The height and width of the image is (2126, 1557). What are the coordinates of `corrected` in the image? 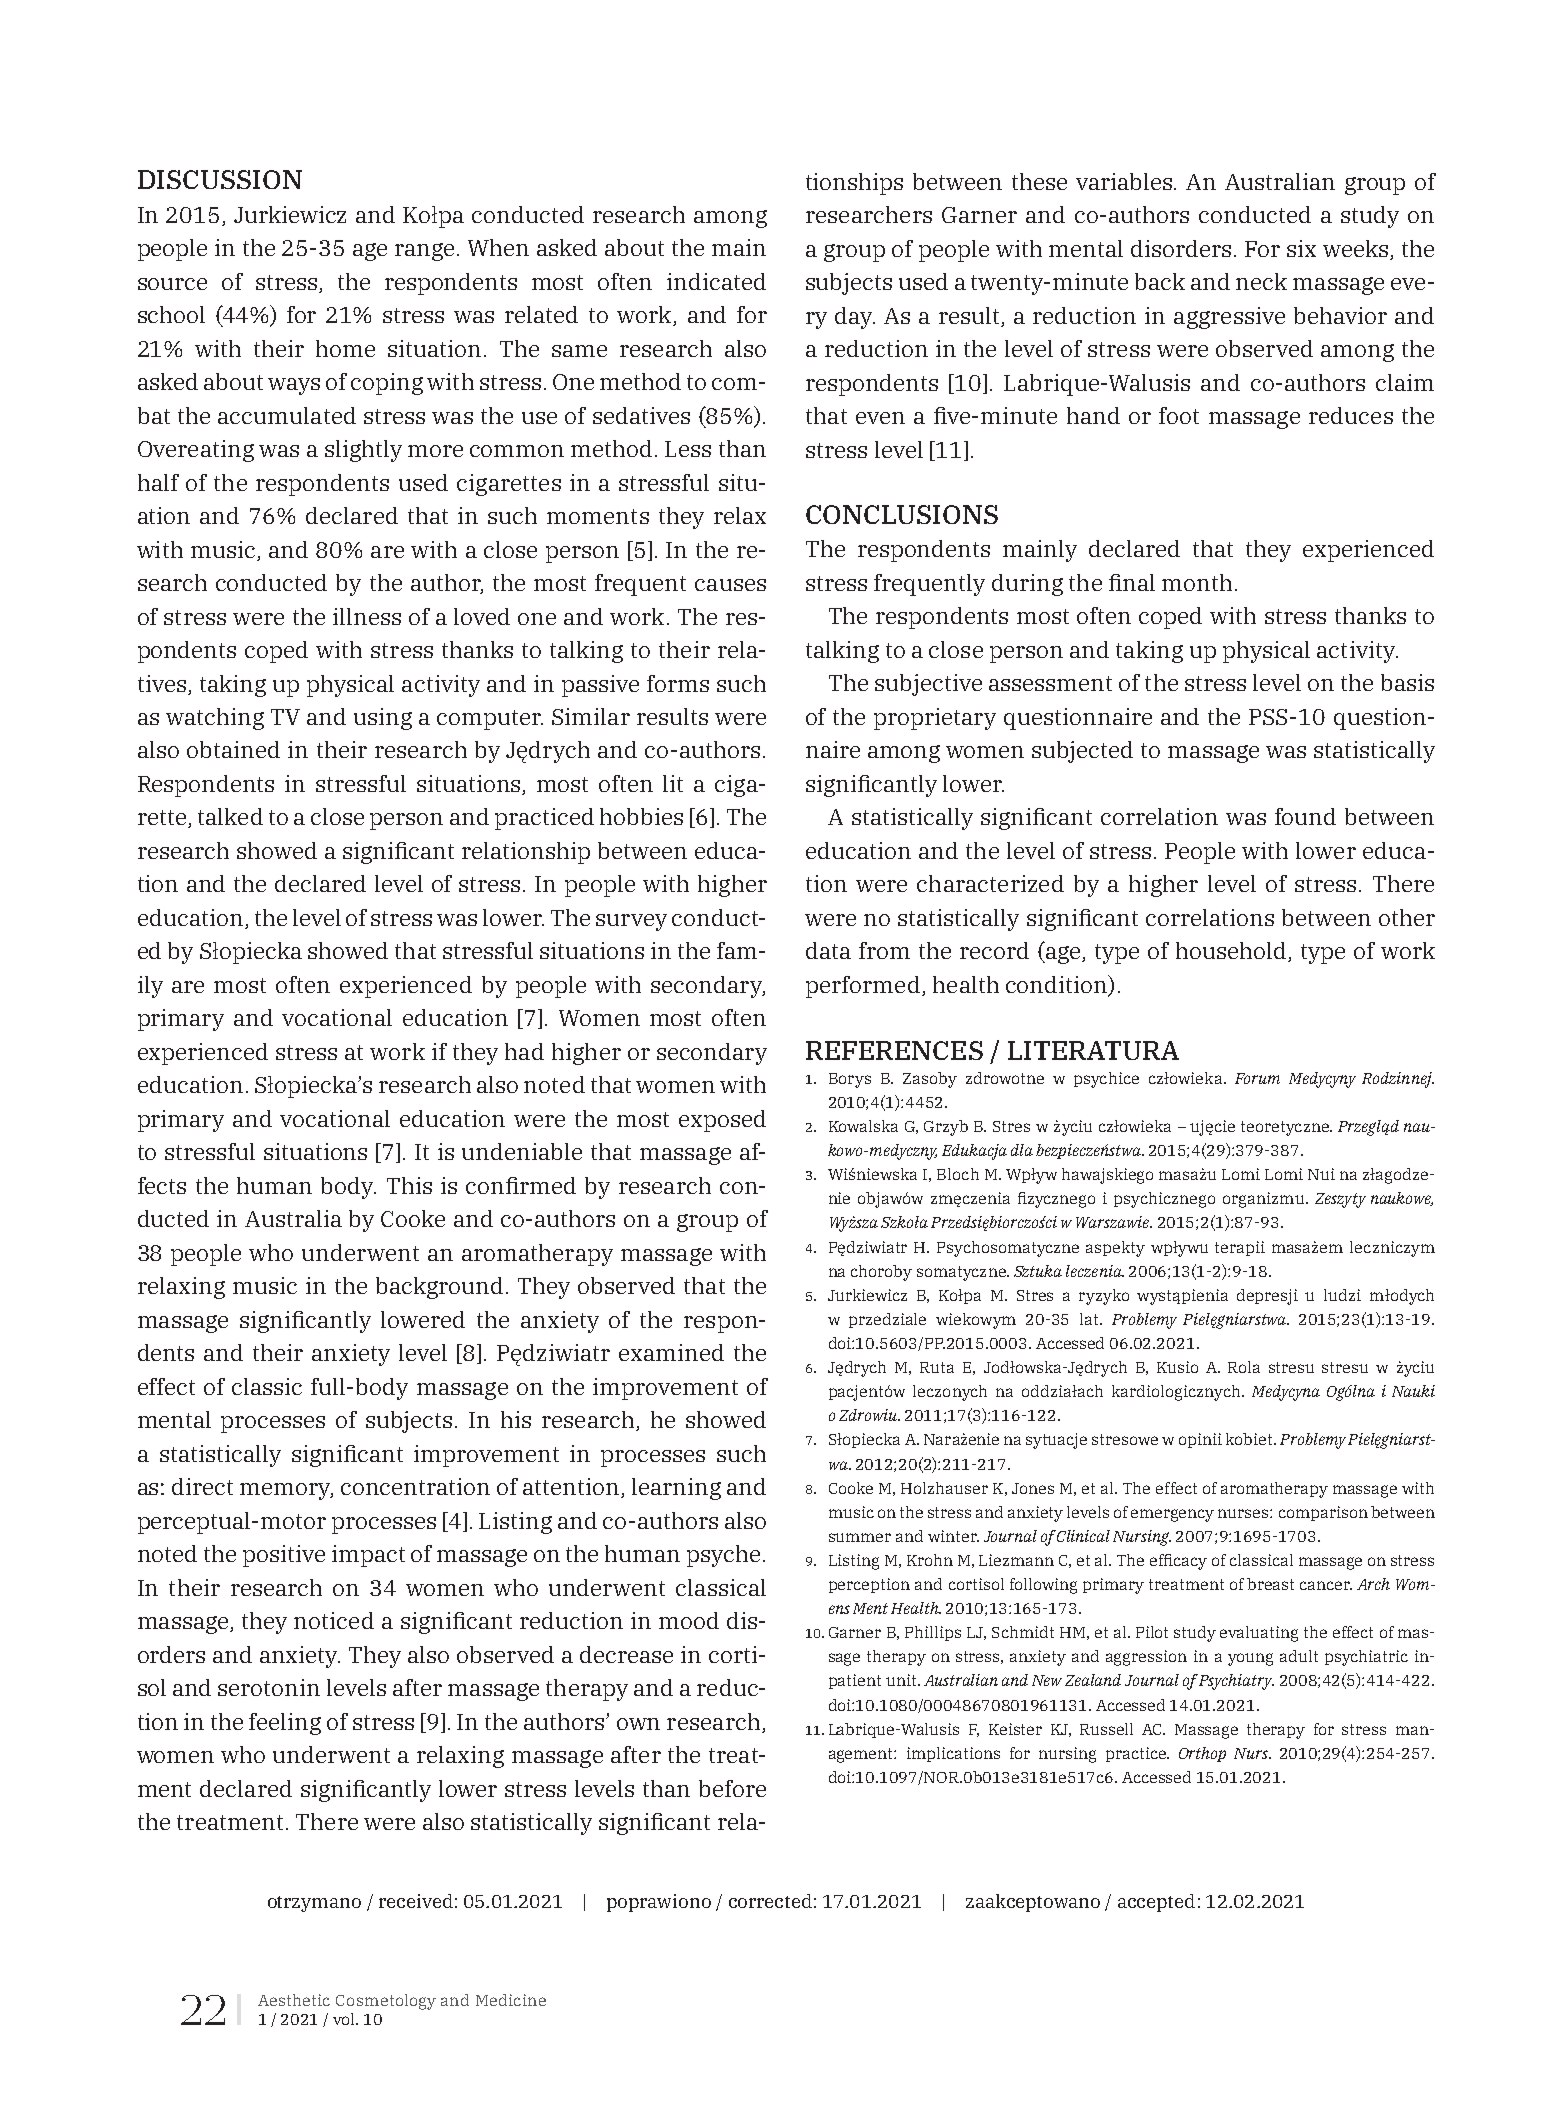 It's located at (770, 1901).
